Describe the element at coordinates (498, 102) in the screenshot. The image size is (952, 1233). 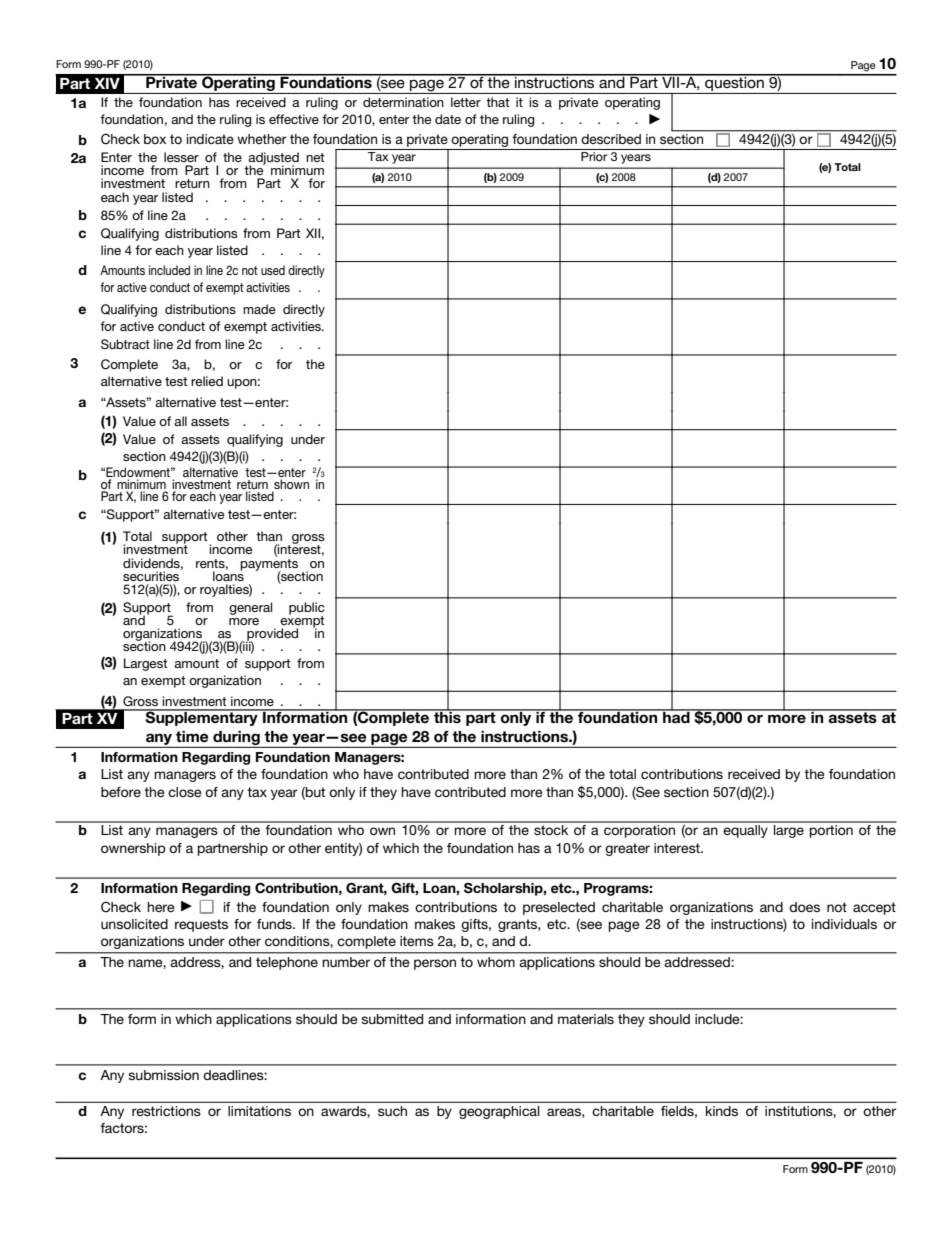
I see `that` at that location.
